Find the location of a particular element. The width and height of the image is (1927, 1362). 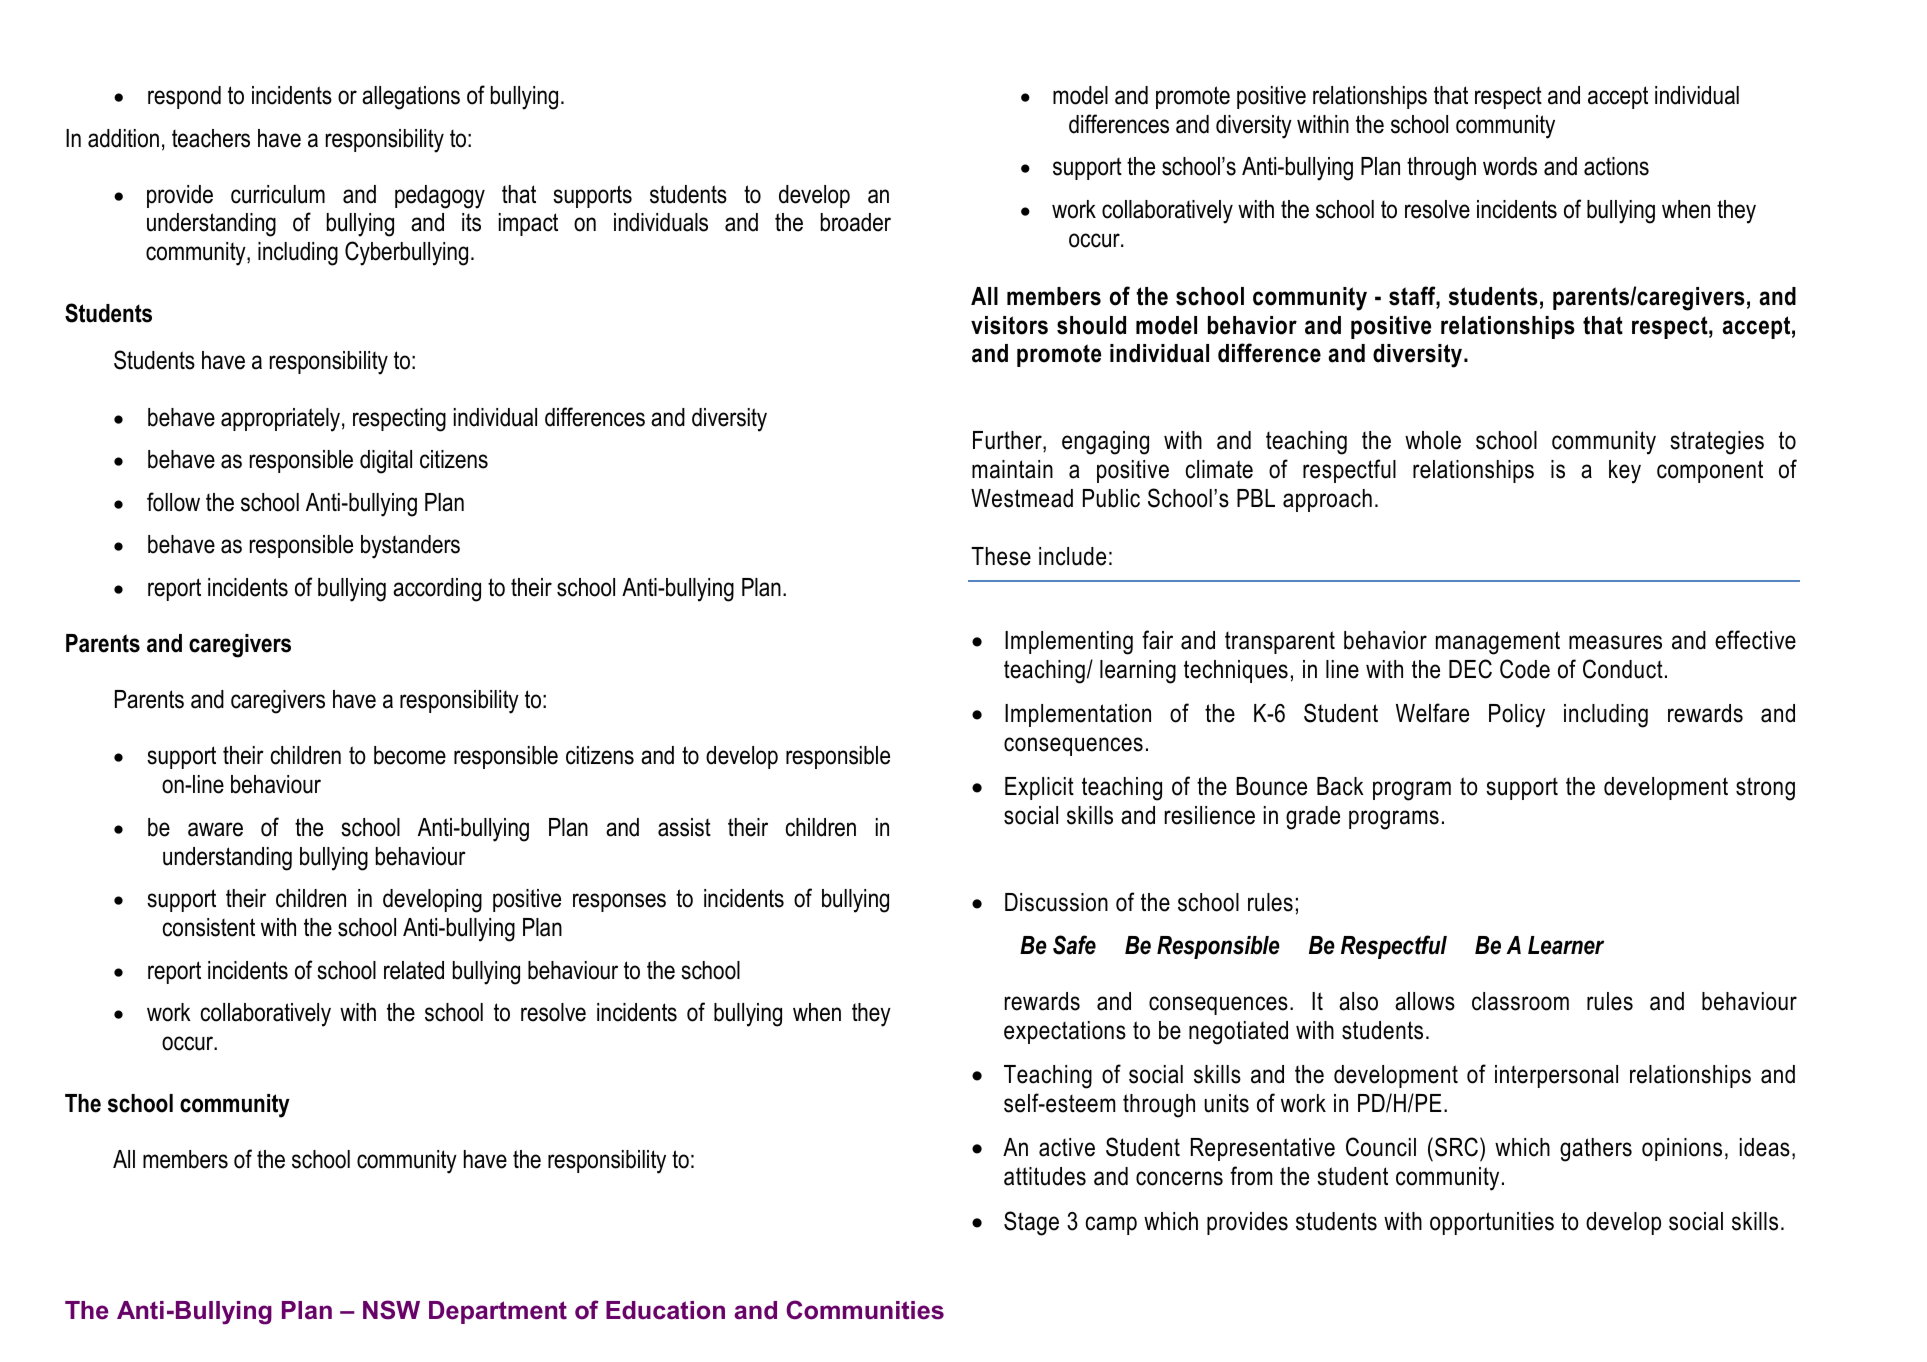

actions is located at coordinates (1616, 166).
